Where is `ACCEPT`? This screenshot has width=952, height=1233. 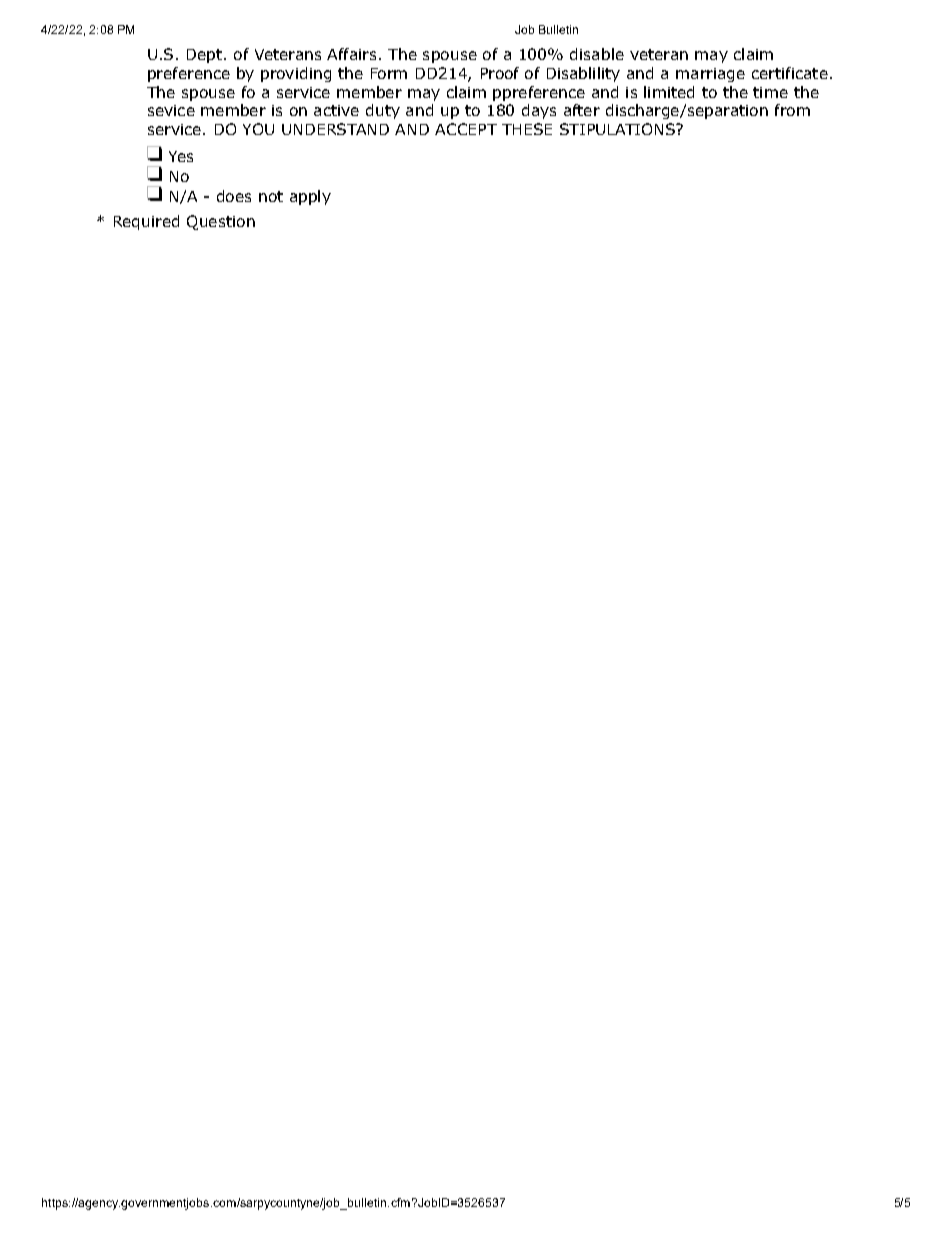
ACCEPT is located at coordinates (466, 129).
